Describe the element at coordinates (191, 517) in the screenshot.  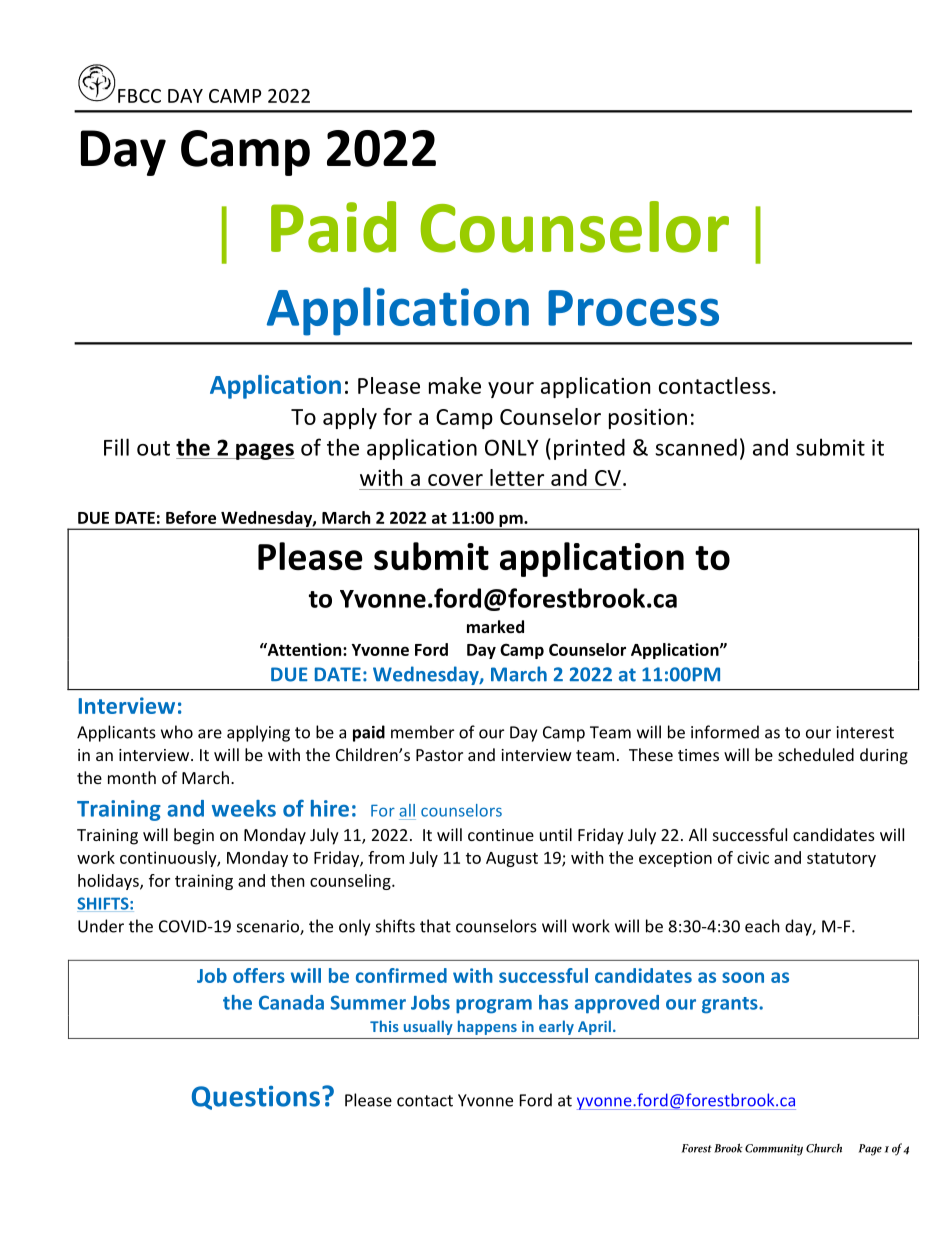
I see `Before` at that location.
